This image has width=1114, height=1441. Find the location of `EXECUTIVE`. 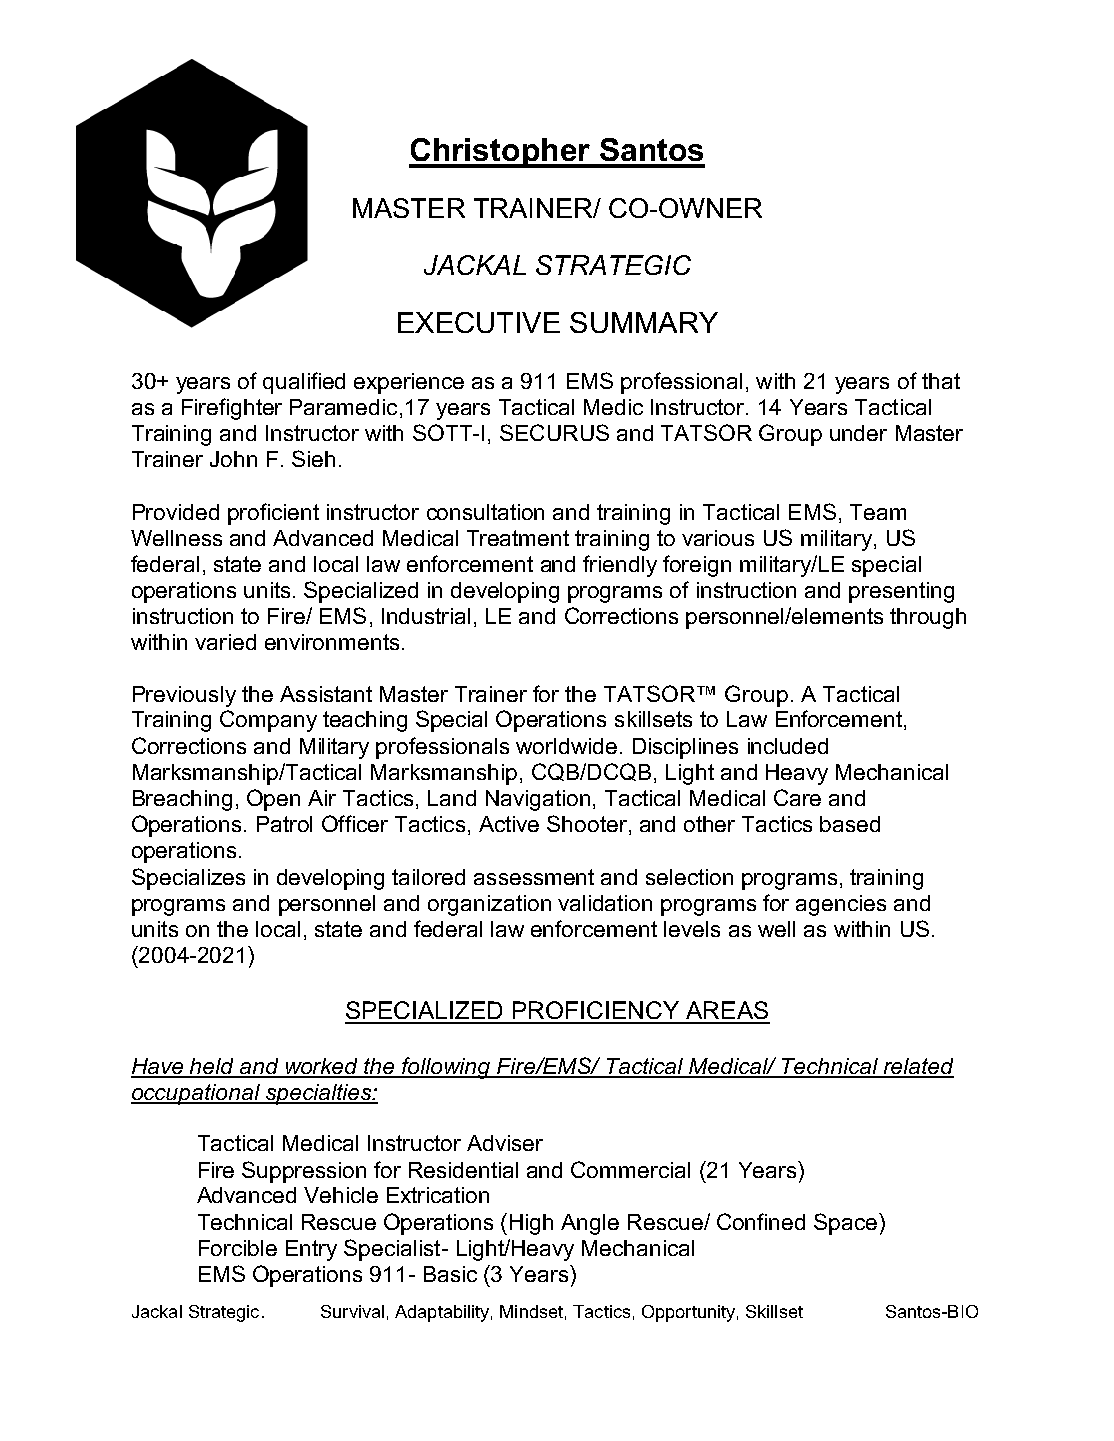

EXECUTIVE is located at coordinates (479, 322).
